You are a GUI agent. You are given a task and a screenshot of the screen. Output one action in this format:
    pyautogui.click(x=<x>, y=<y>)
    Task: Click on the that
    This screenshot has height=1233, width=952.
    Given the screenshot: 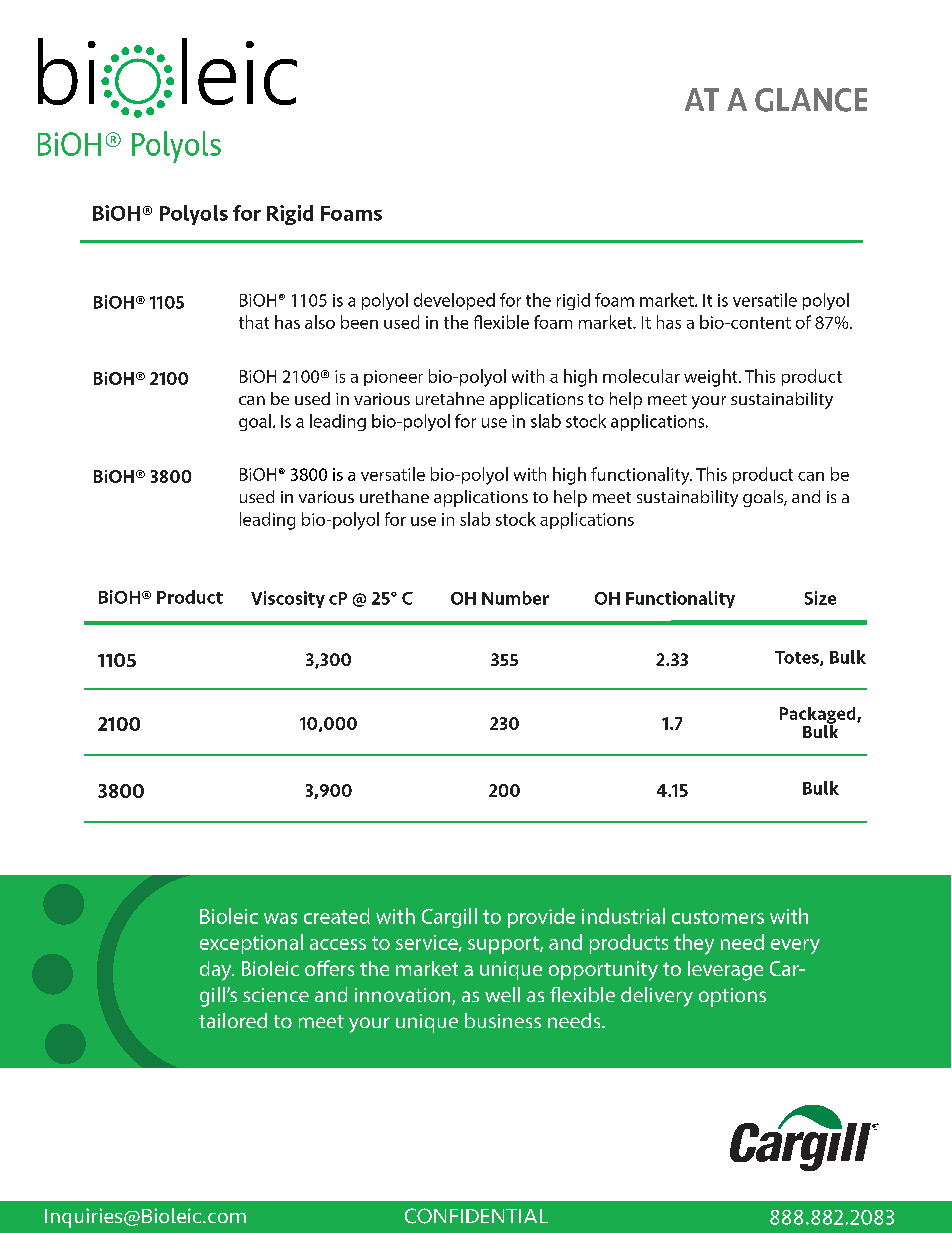 What is the action you would take?
    pyautogui.click(x=254, y=322)
